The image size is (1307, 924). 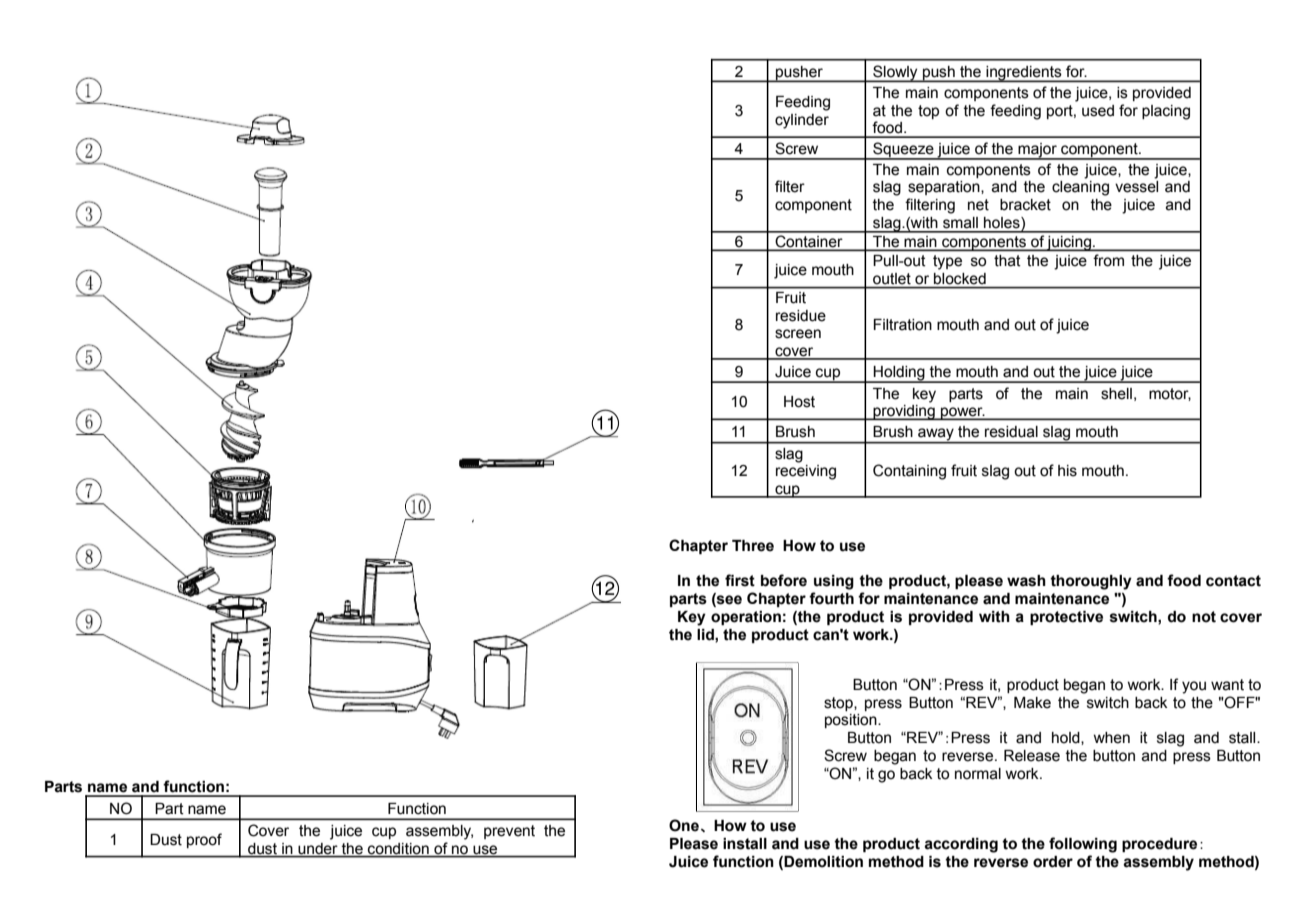 What do you see at coordinates (1067, 471) in the image?
I see `his` at bounding box center [1067, 471].
